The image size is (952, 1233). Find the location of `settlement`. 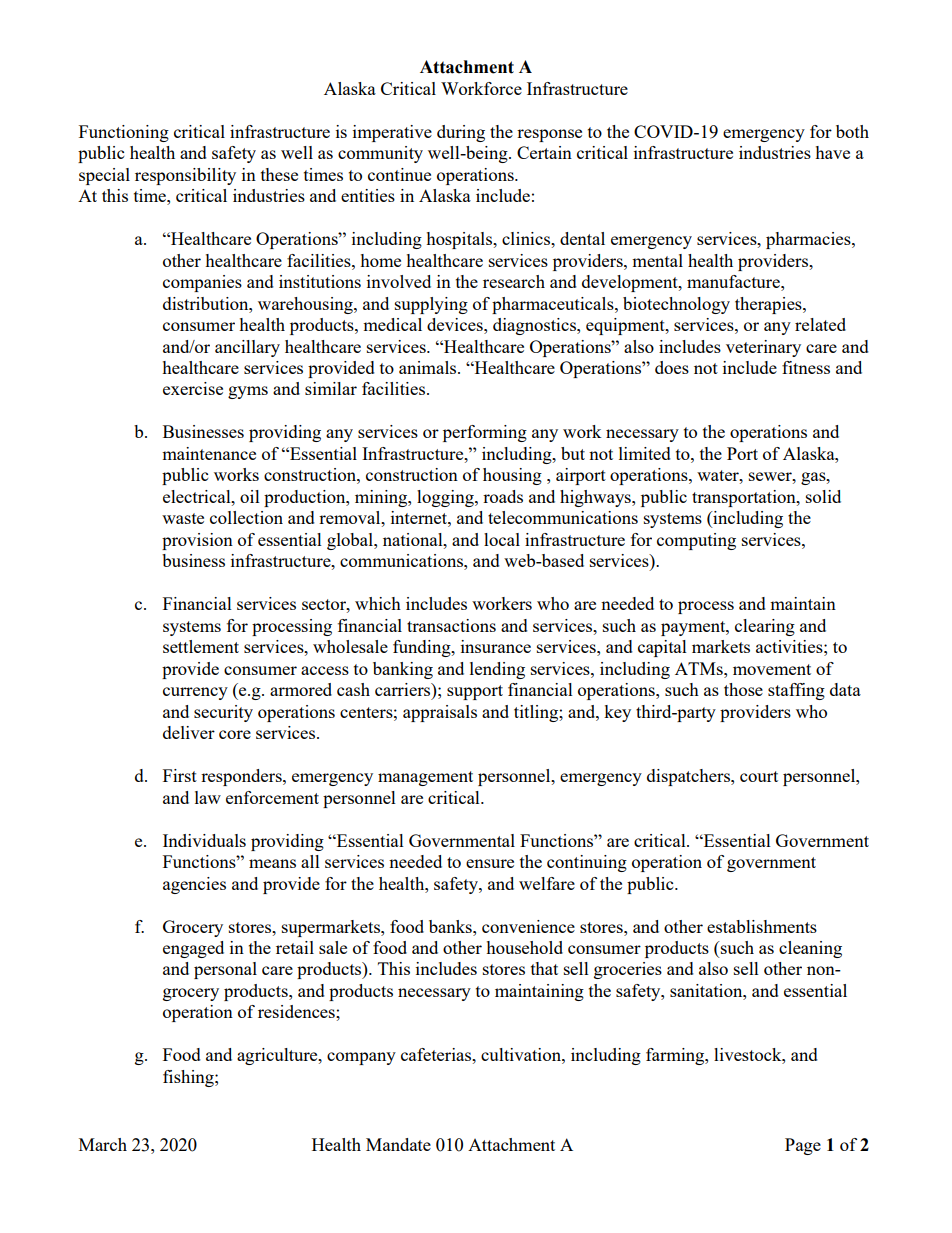

settlement is located at coordinates (201, 646).
